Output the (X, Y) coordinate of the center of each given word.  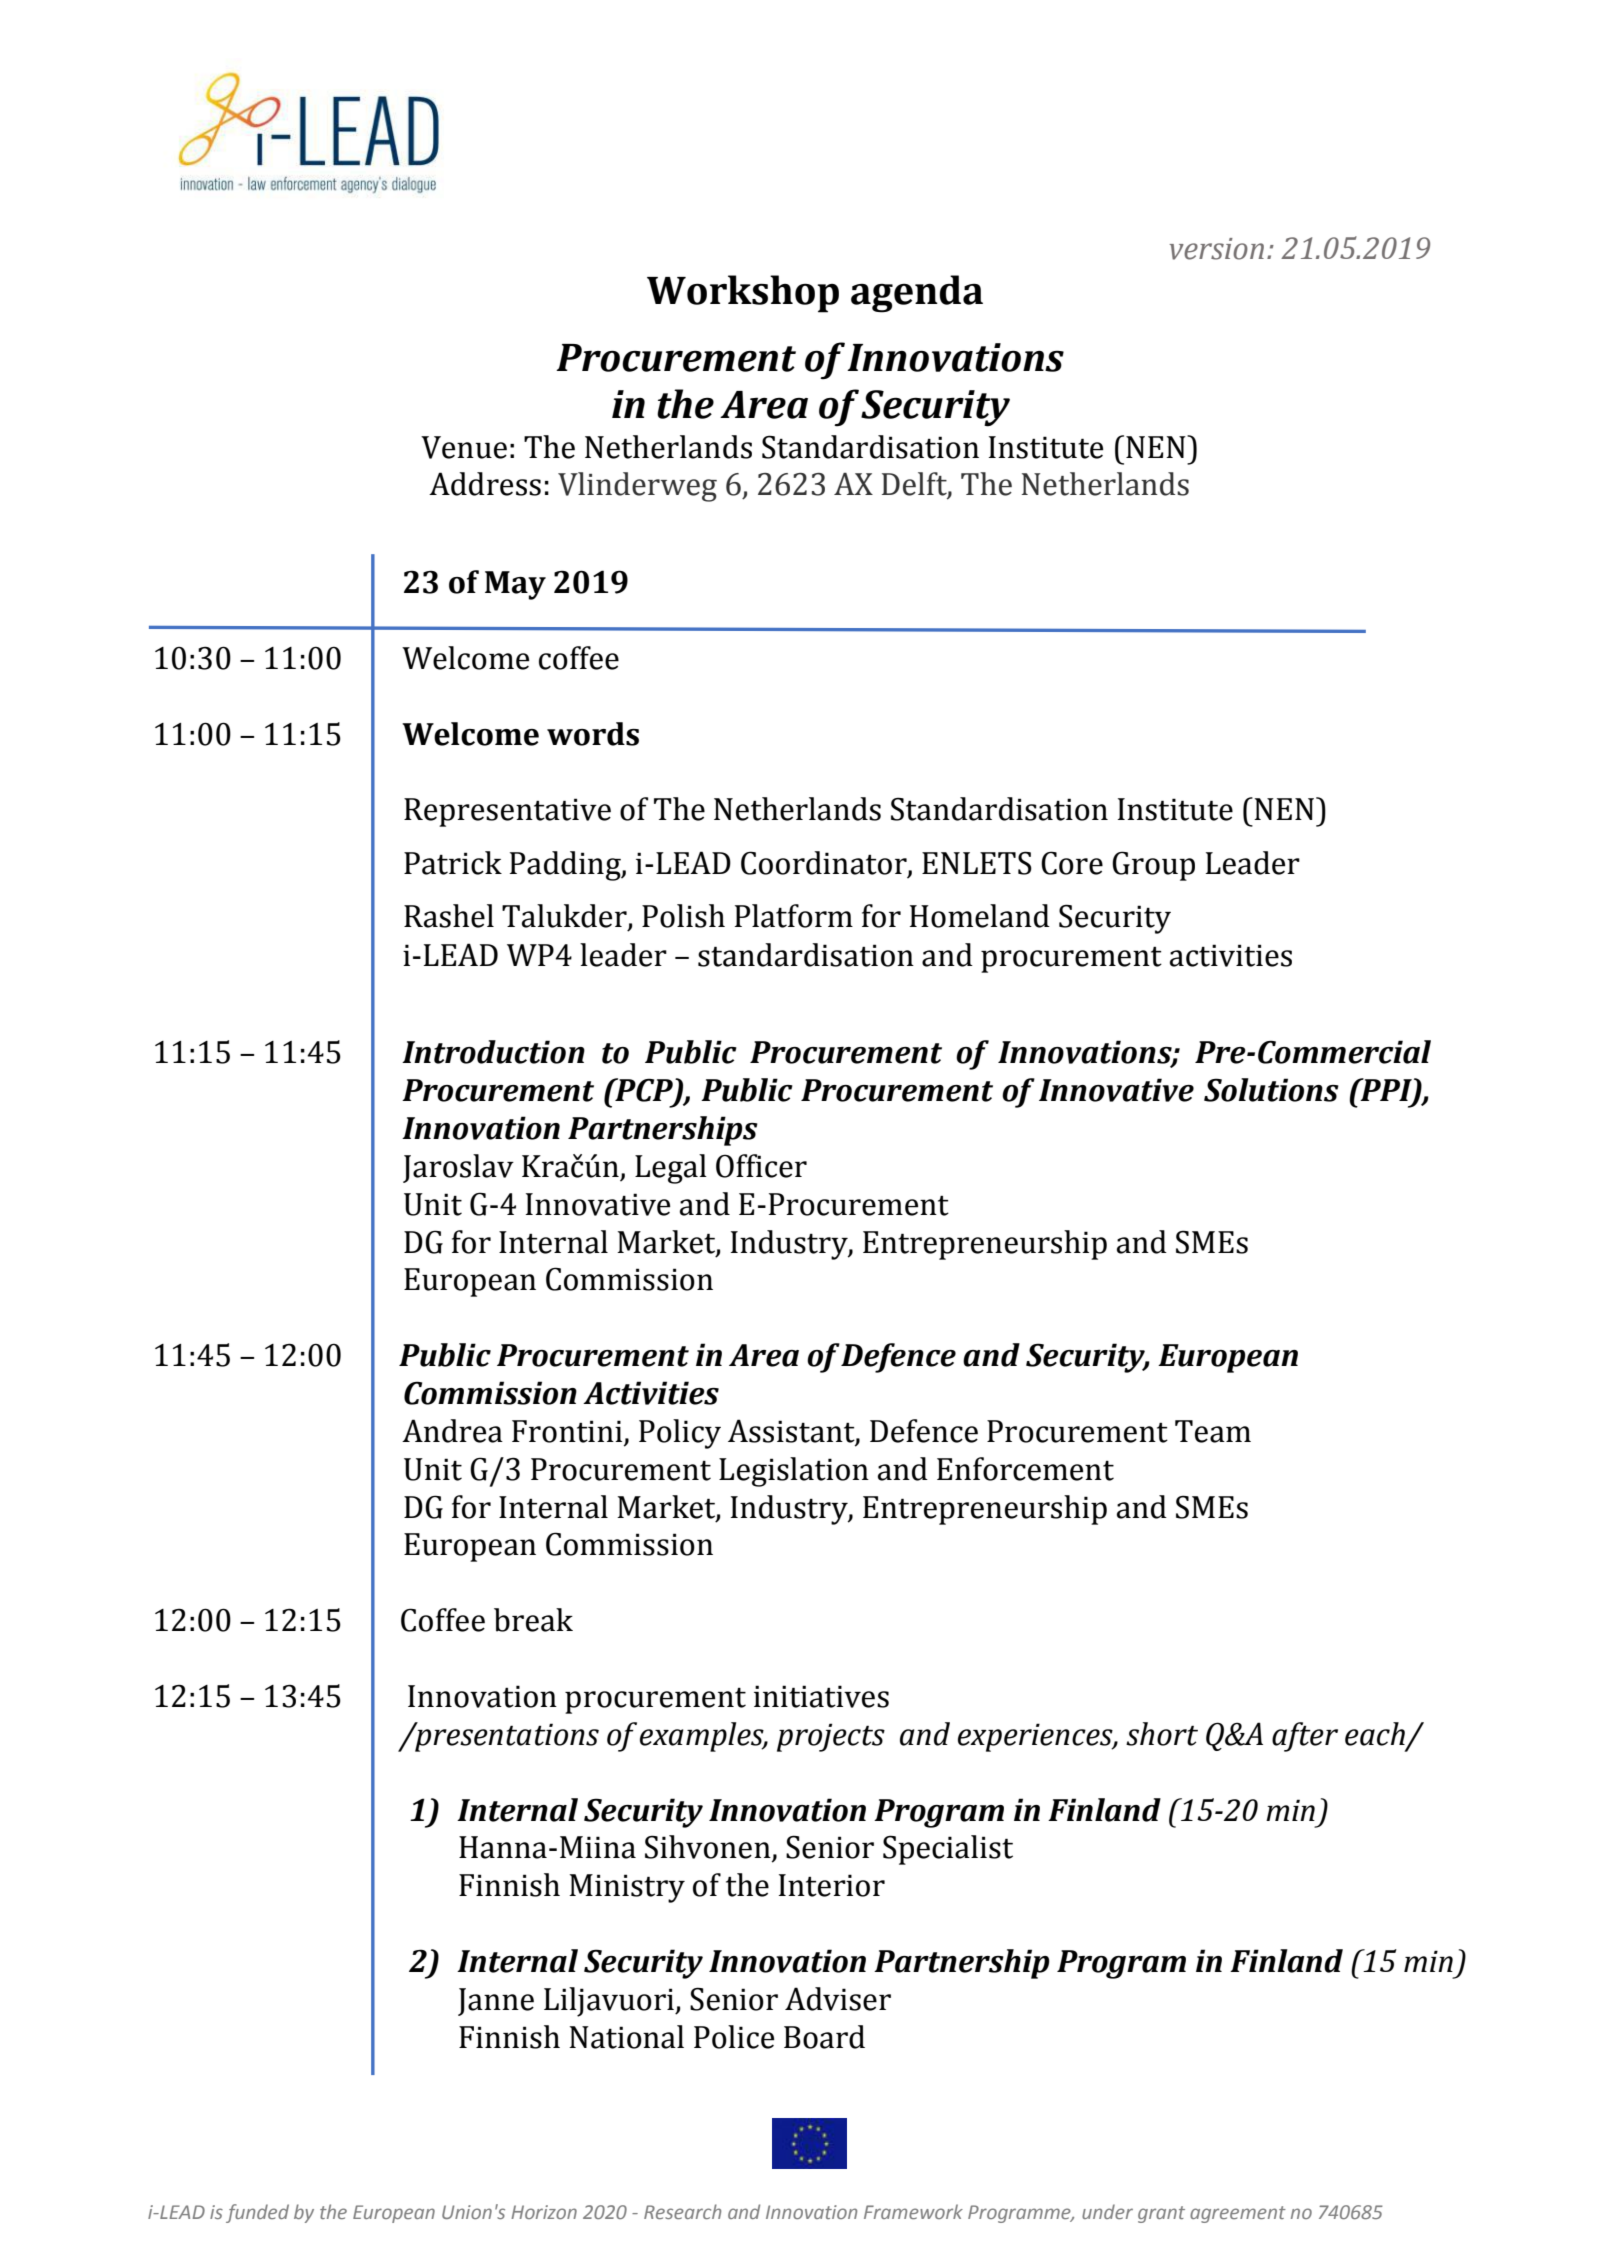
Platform (794, 916)
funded (257, 2213)
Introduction (493, 1052)
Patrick (453, 863)
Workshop (743, 294)
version (1216, 249)
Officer (761, 1166)
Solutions (1271, 1090)
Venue (464, 447)
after (1305, 1737)
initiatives (821, 1696)
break (533, 1620)
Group (1153, 866)
